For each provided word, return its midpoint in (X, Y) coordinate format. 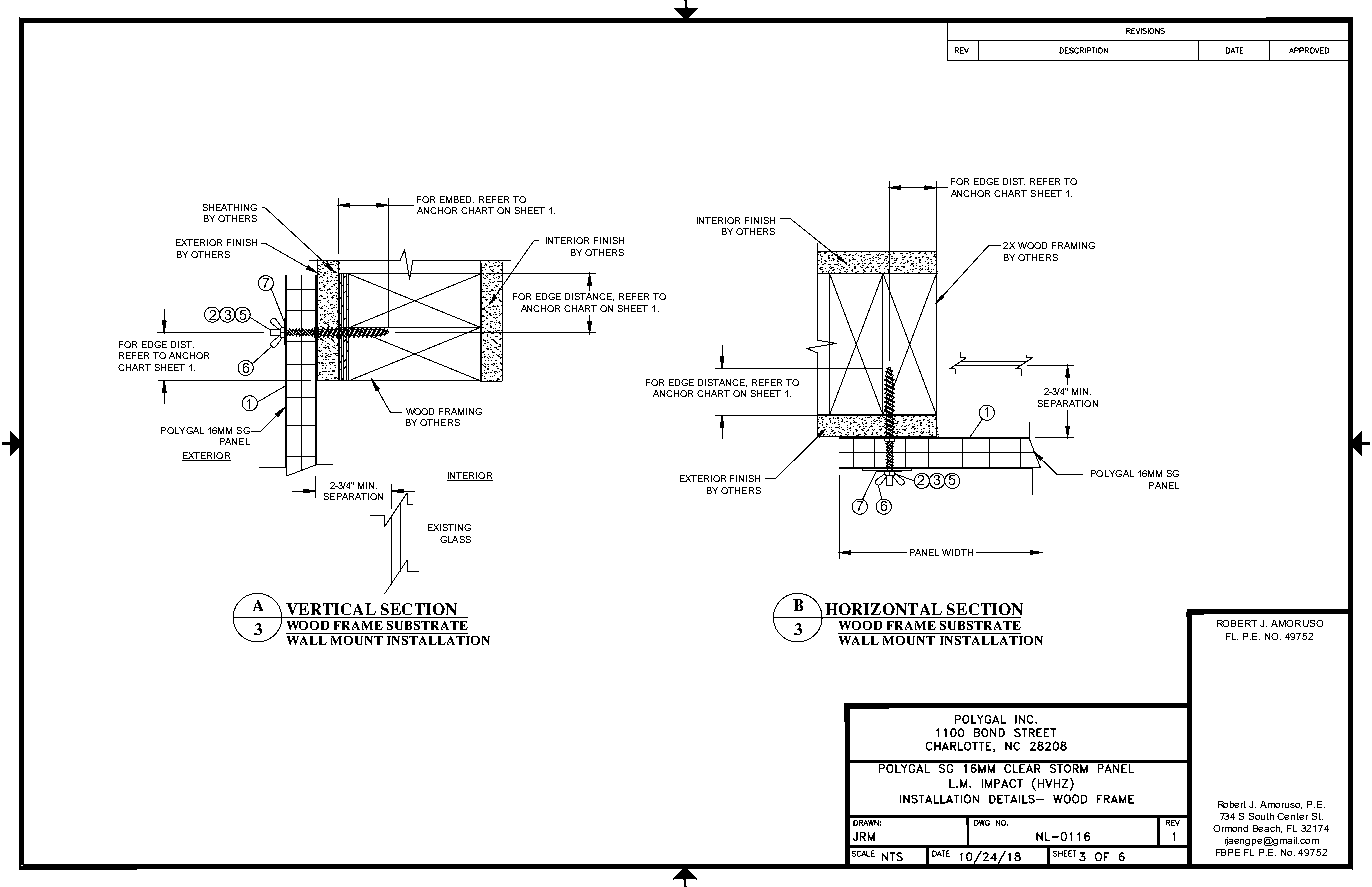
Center (1292, 816)
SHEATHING (230, 207)
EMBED (457, 199)
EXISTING (449, 527)
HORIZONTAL (883, 610)
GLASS (455, 539)
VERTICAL (331, 610)
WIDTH (957, 552)
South (1261, 816)
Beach (1267, 829)
